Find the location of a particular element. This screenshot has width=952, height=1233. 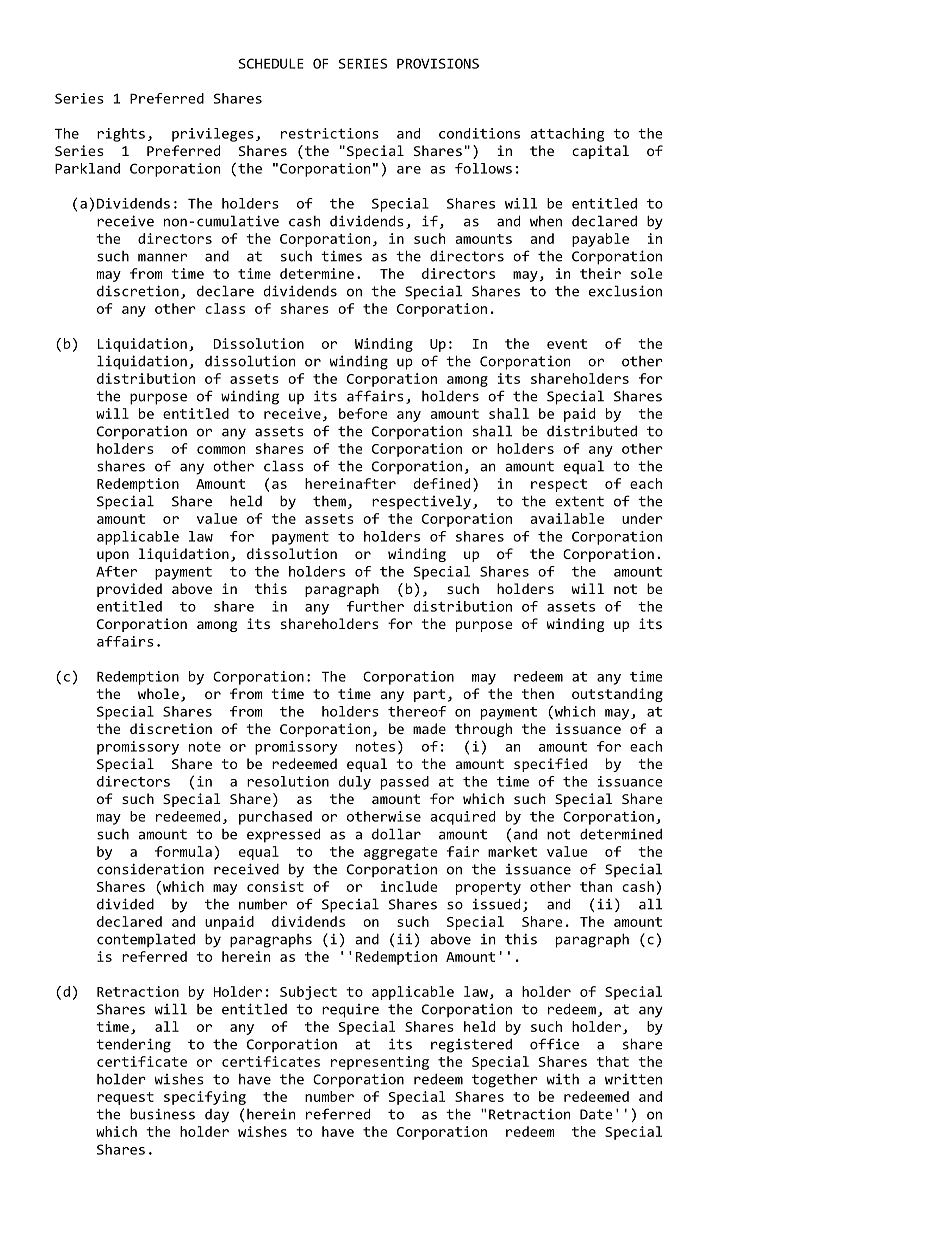

rights is located at coordinates (121, 135).
